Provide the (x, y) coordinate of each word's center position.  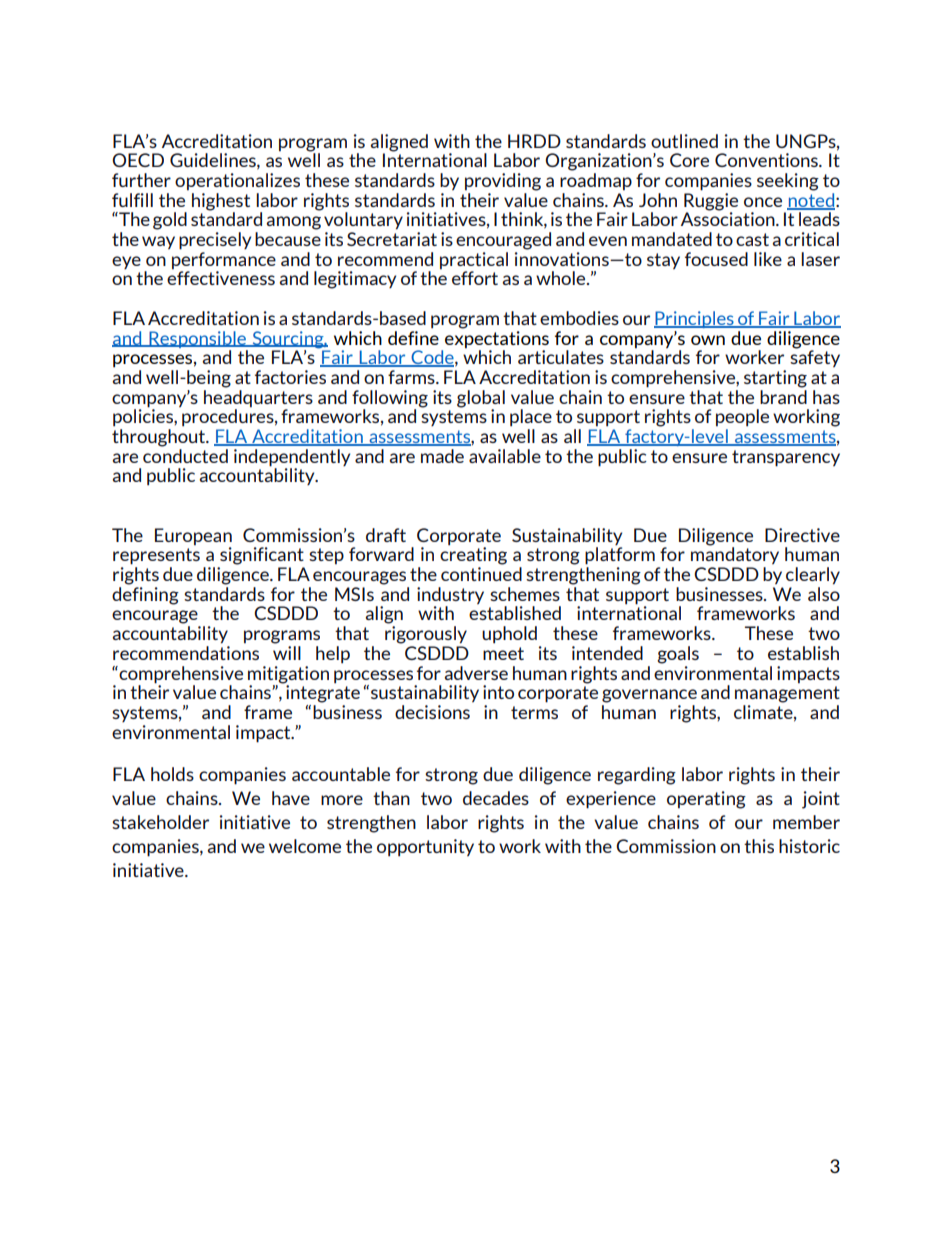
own (708, 340)
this (759, 846)
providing (503, 182)
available (505, 456)
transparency (786, 458)
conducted (185, 456)
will (287, 653)
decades (496, 798)
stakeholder (160, 822)
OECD (138, 160)
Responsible (197, 339)
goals (678, 655)
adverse (476, 673)
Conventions (767, 160)
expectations (497, 338)
